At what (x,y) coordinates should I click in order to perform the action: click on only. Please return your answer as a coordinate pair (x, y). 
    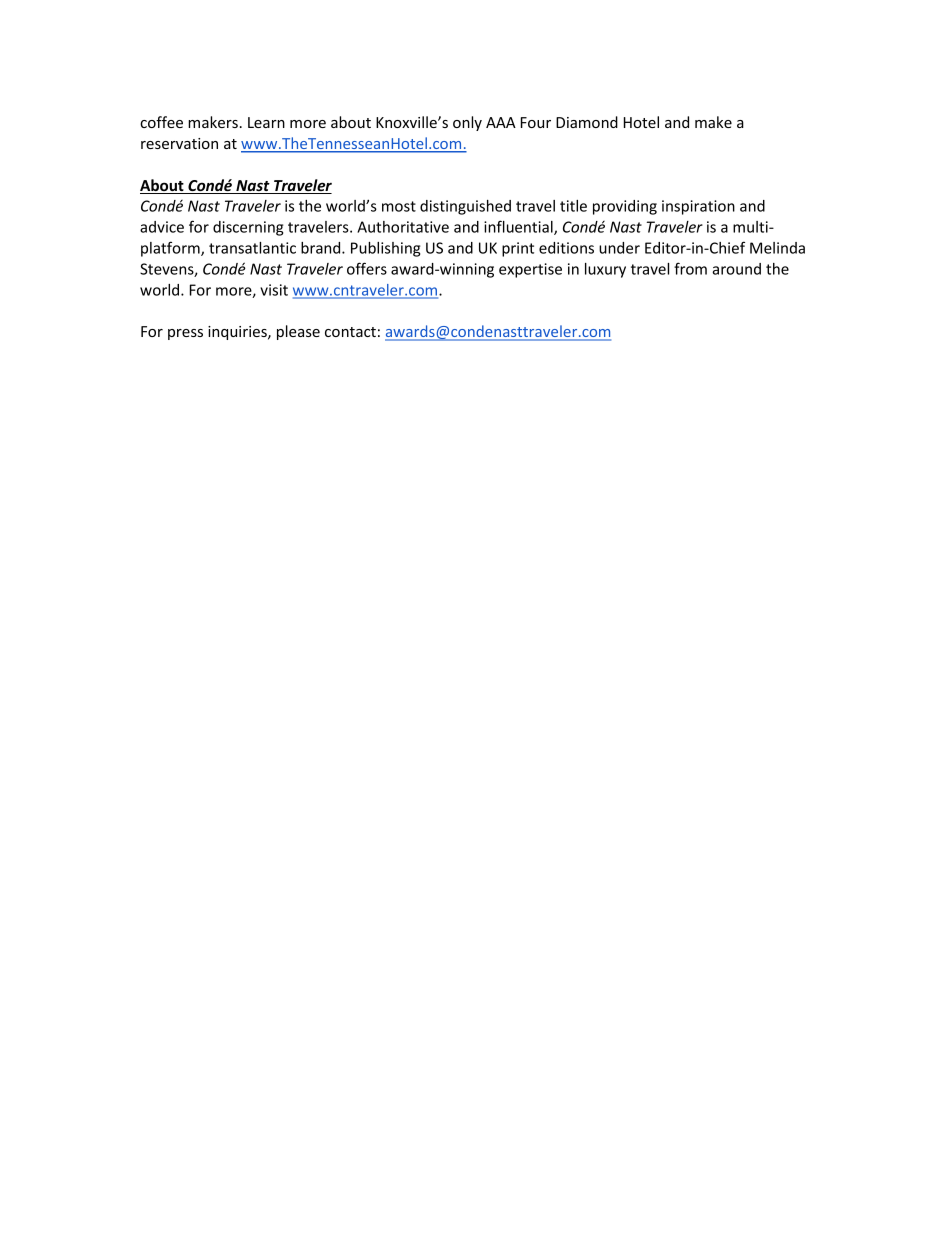
    Looking at the image, I should click on (467, 123).
